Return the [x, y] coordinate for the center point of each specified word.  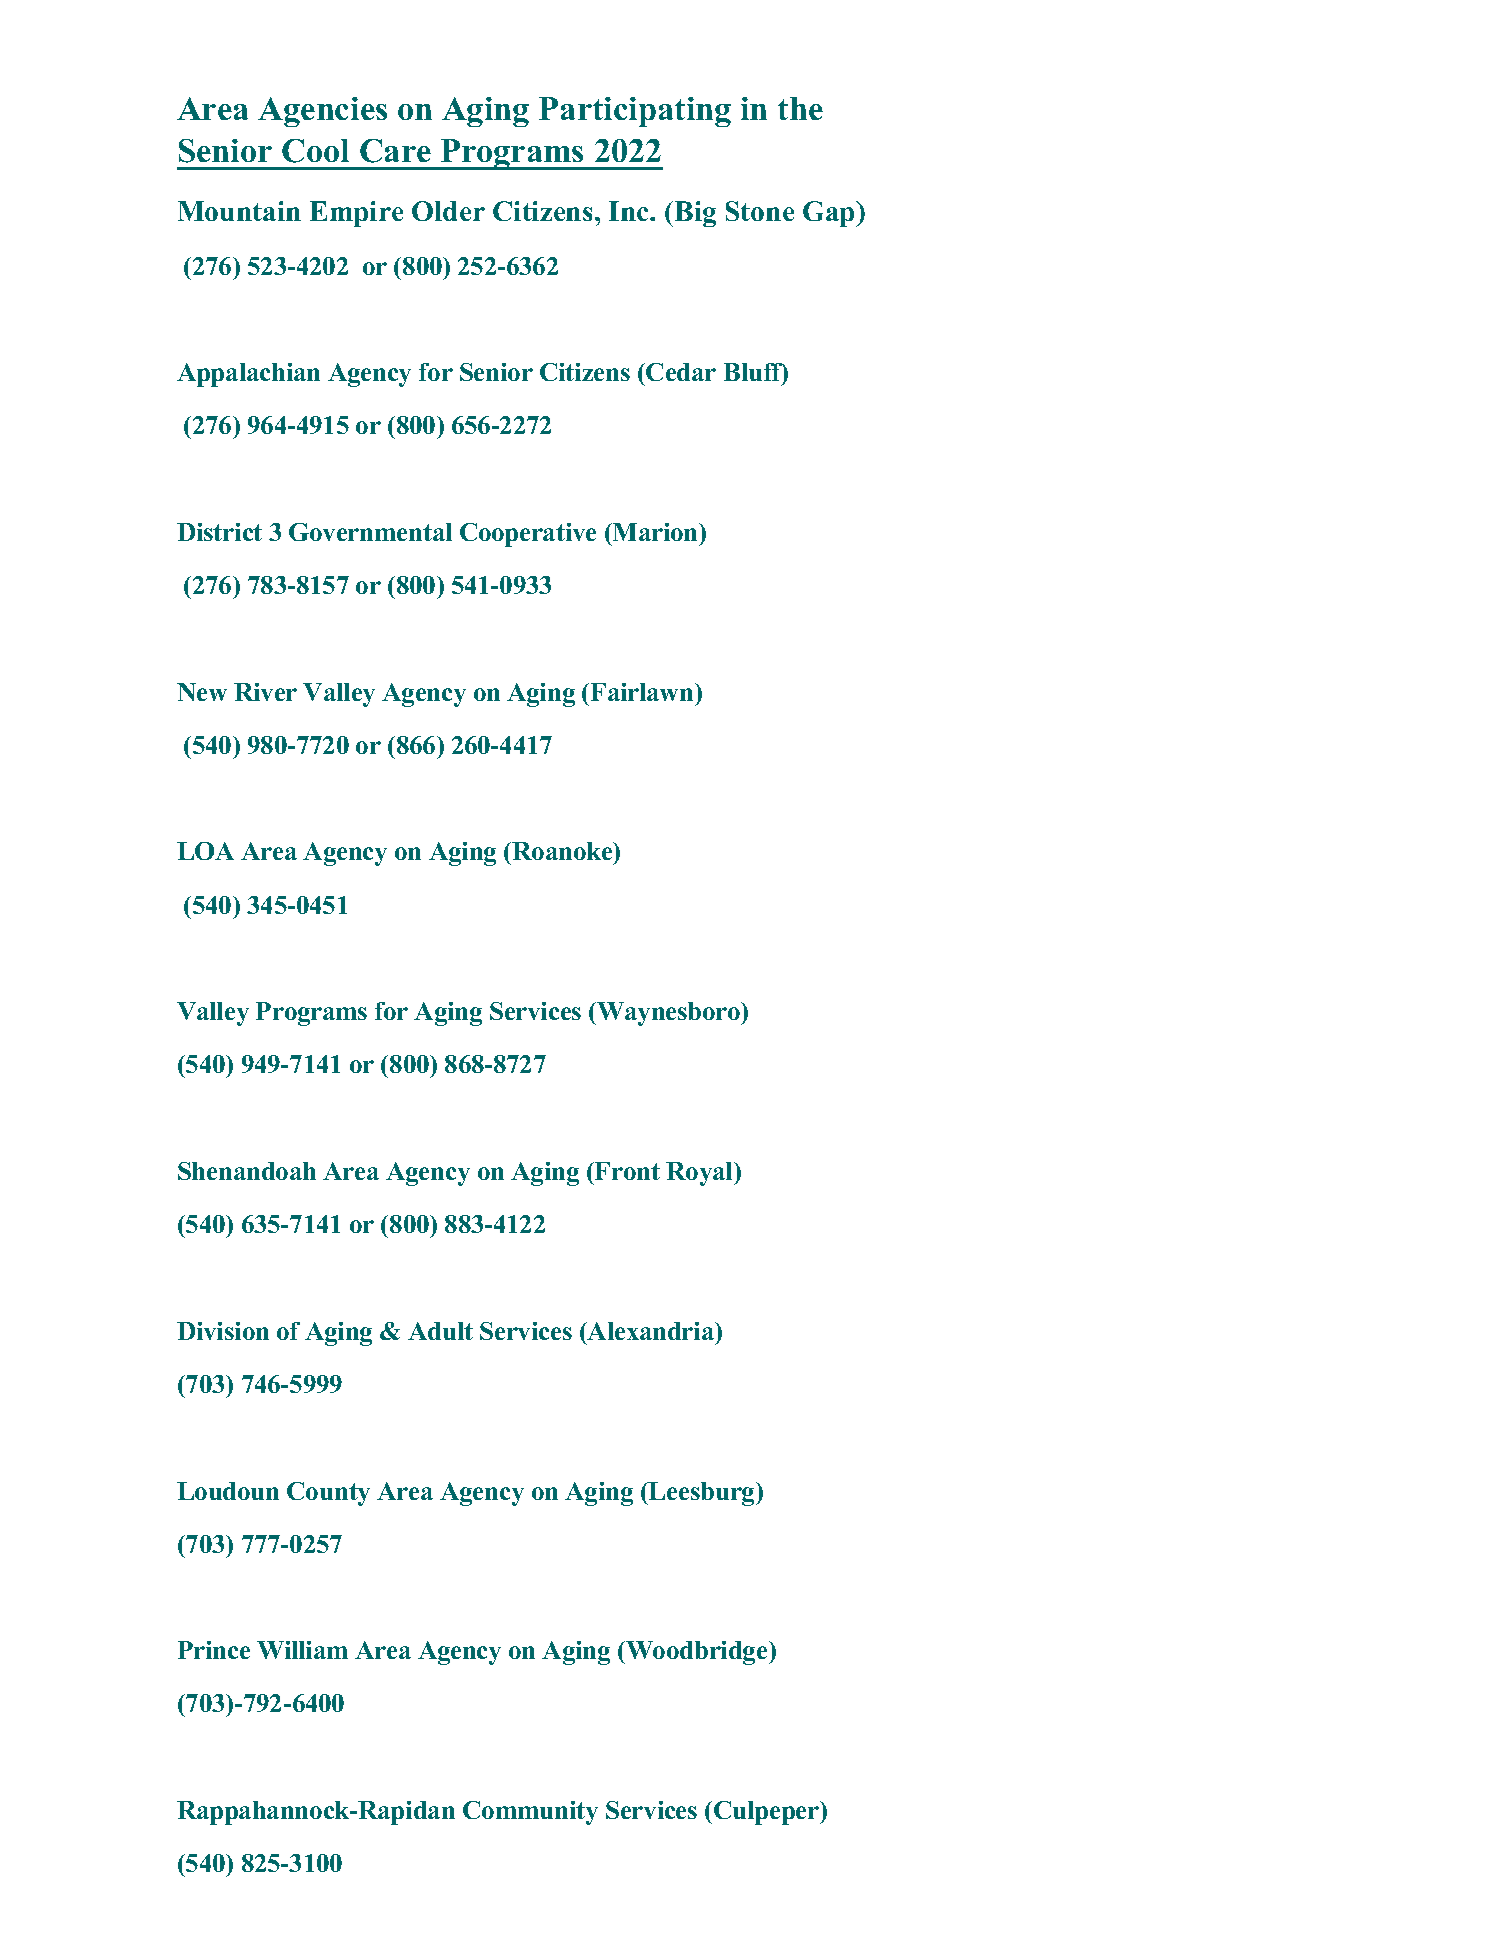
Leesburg [702, 1494]
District [219, 532]
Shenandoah [247, 1171]
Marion [656, 532]
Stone [760, 211]
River [265, 692]
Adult [440, 1331]
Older [448, 211]
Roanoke [563, 853]
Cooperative [528, 535]
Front [626, 1171]
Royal [700, 1174]
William [302, 1650]
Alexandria [651, 1331]
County [328, 1494]
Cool [315, 151]
